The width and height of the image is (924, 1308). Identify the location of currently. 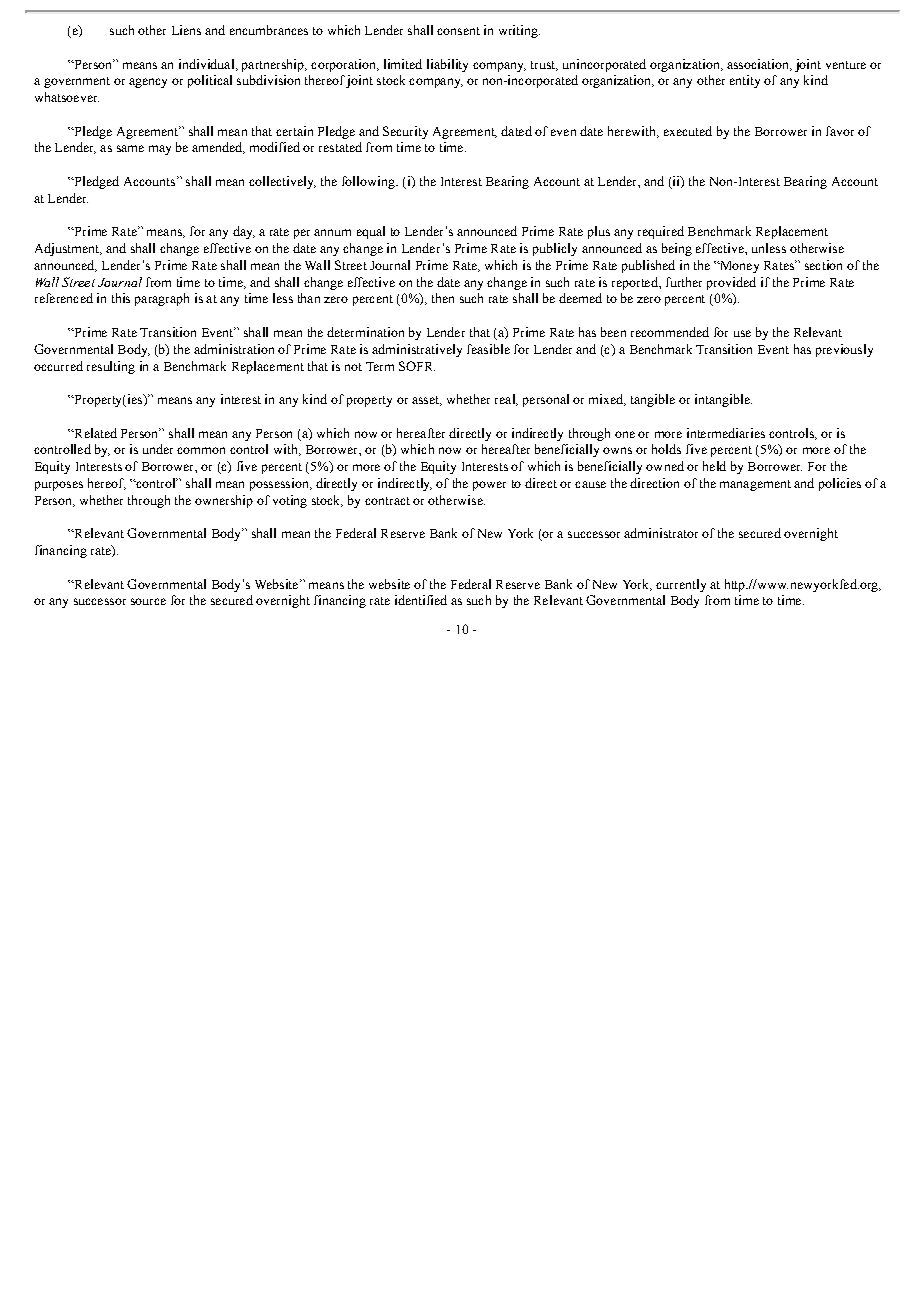
(681, 585).
